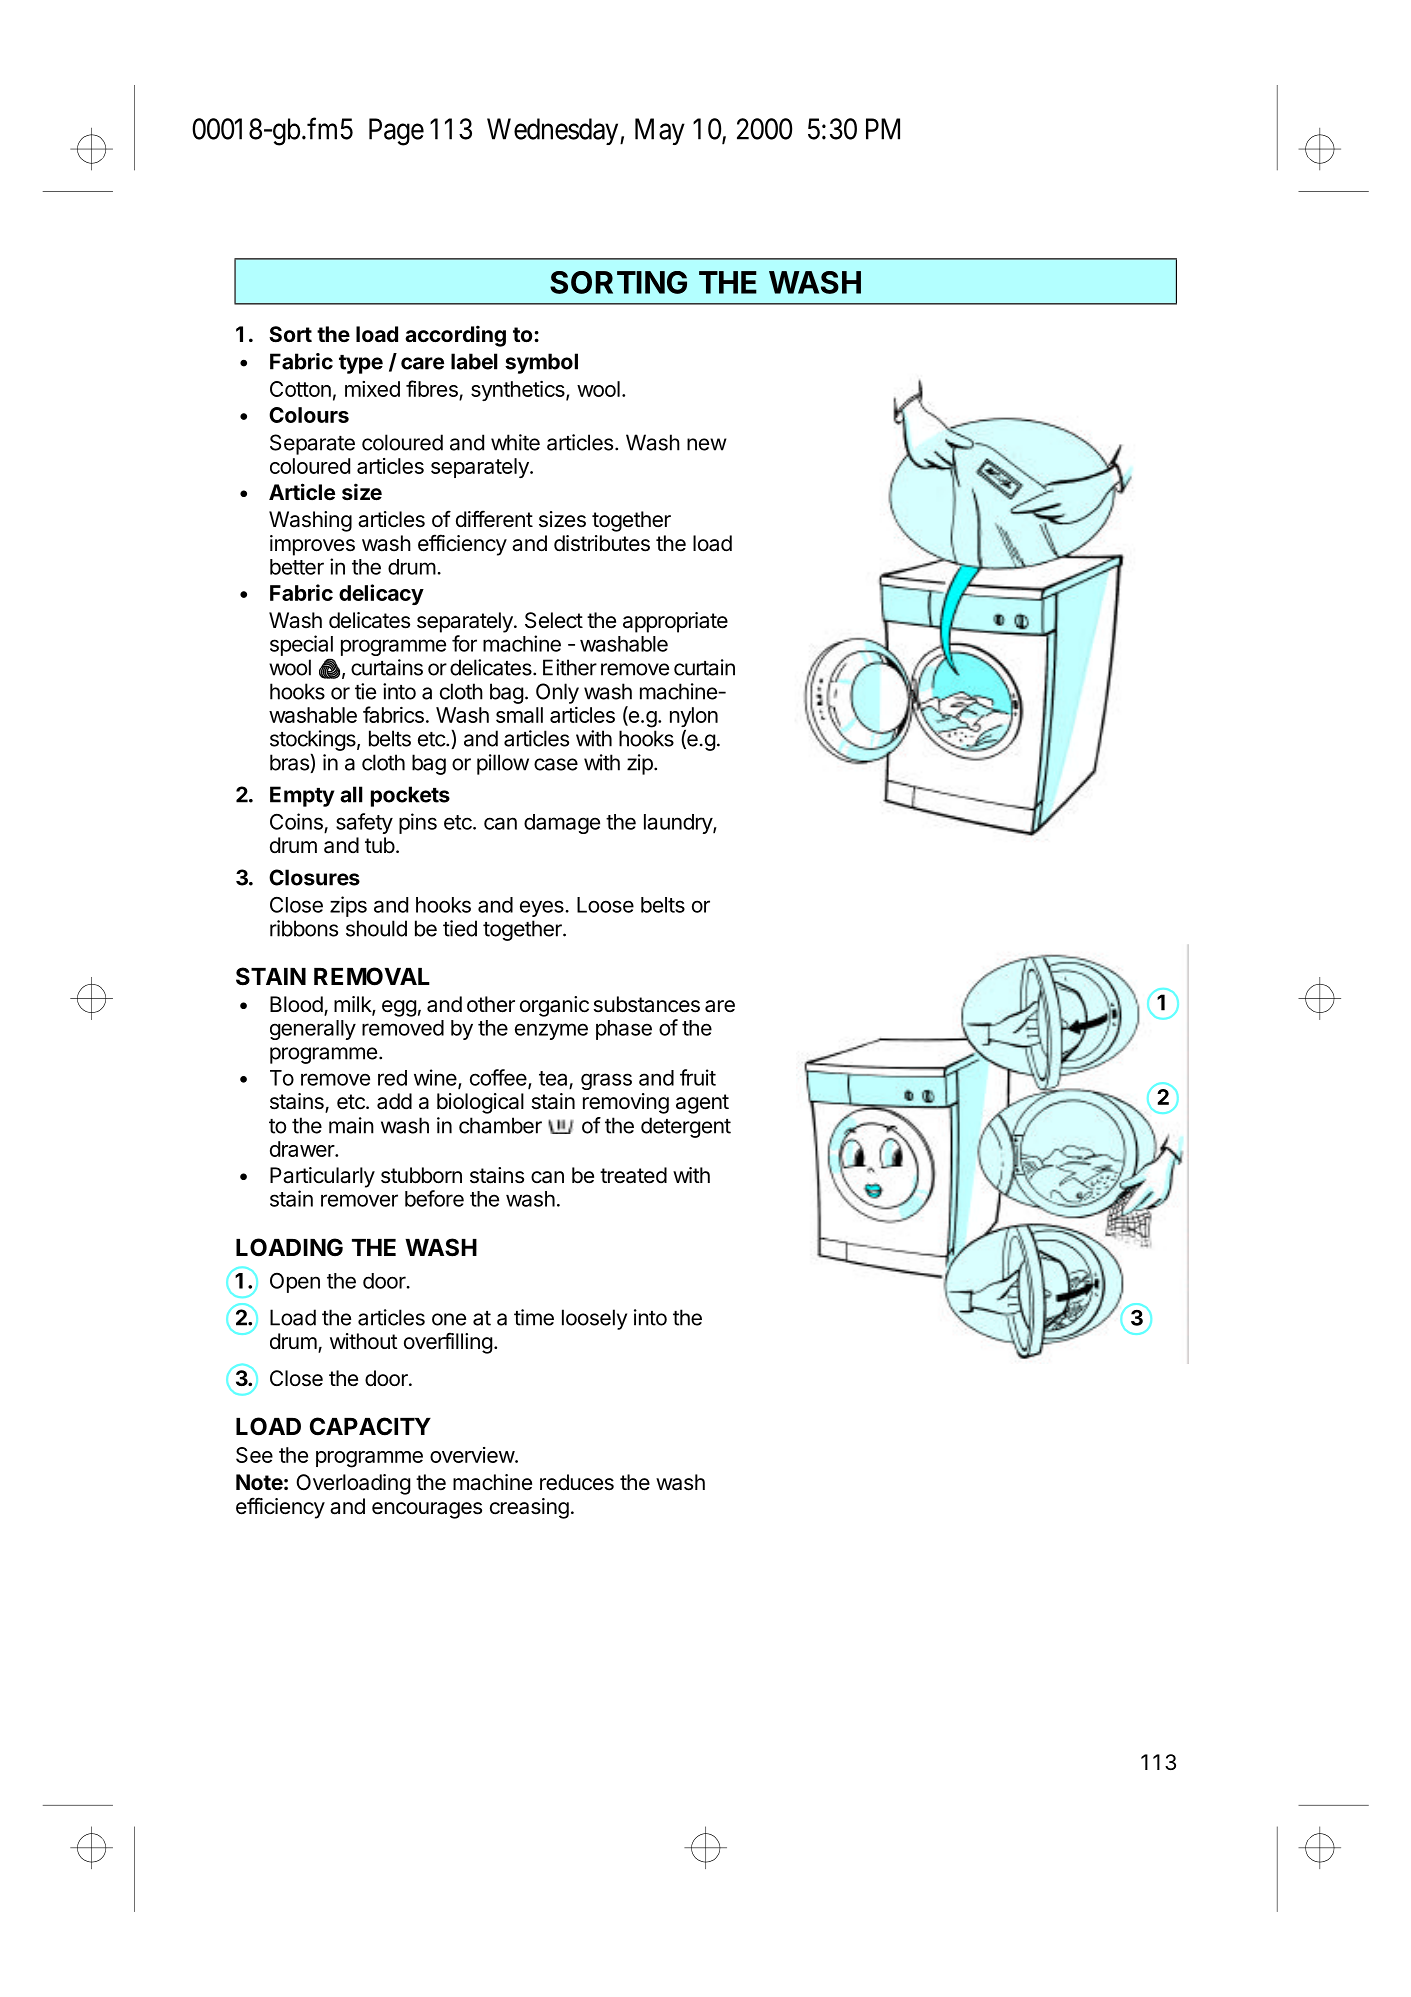  Describe the element at coordinates (577, 1482) in the image. I see `reduces` at that location.
